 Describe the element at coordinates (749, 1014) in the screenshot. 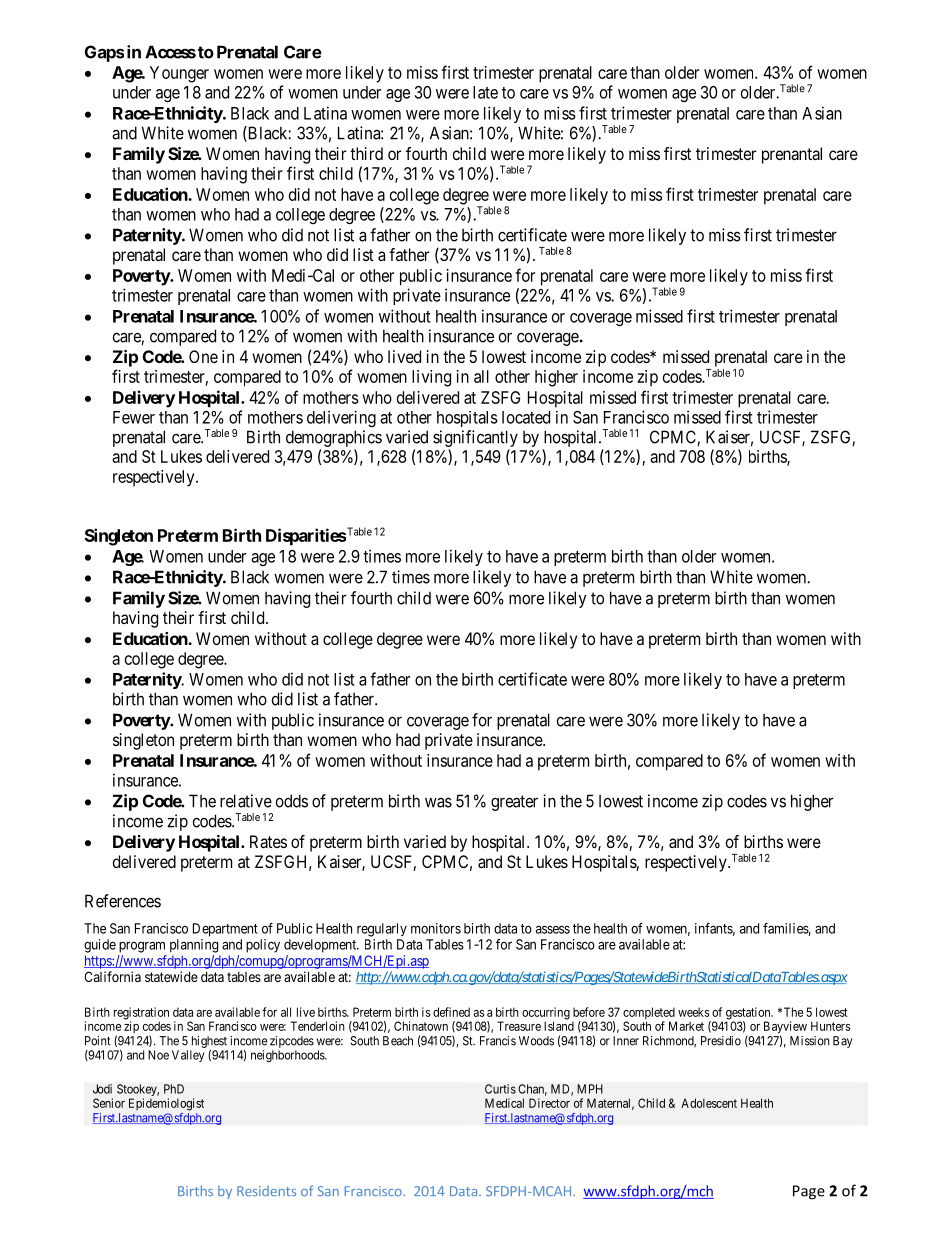

I see `gestation` at that location.
